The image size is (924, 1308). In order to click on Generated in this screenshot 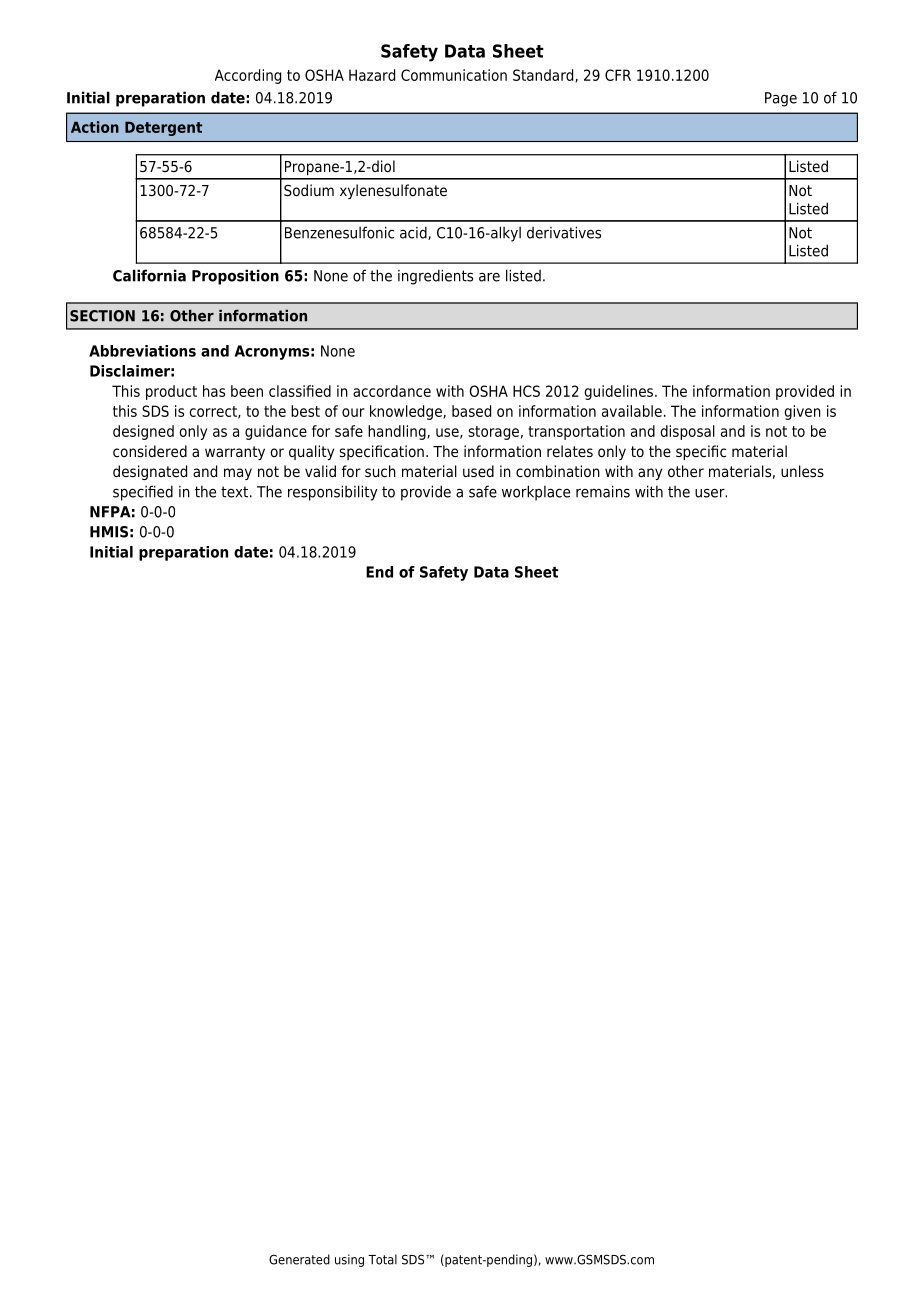, I will do `click(299, 1259)`.
